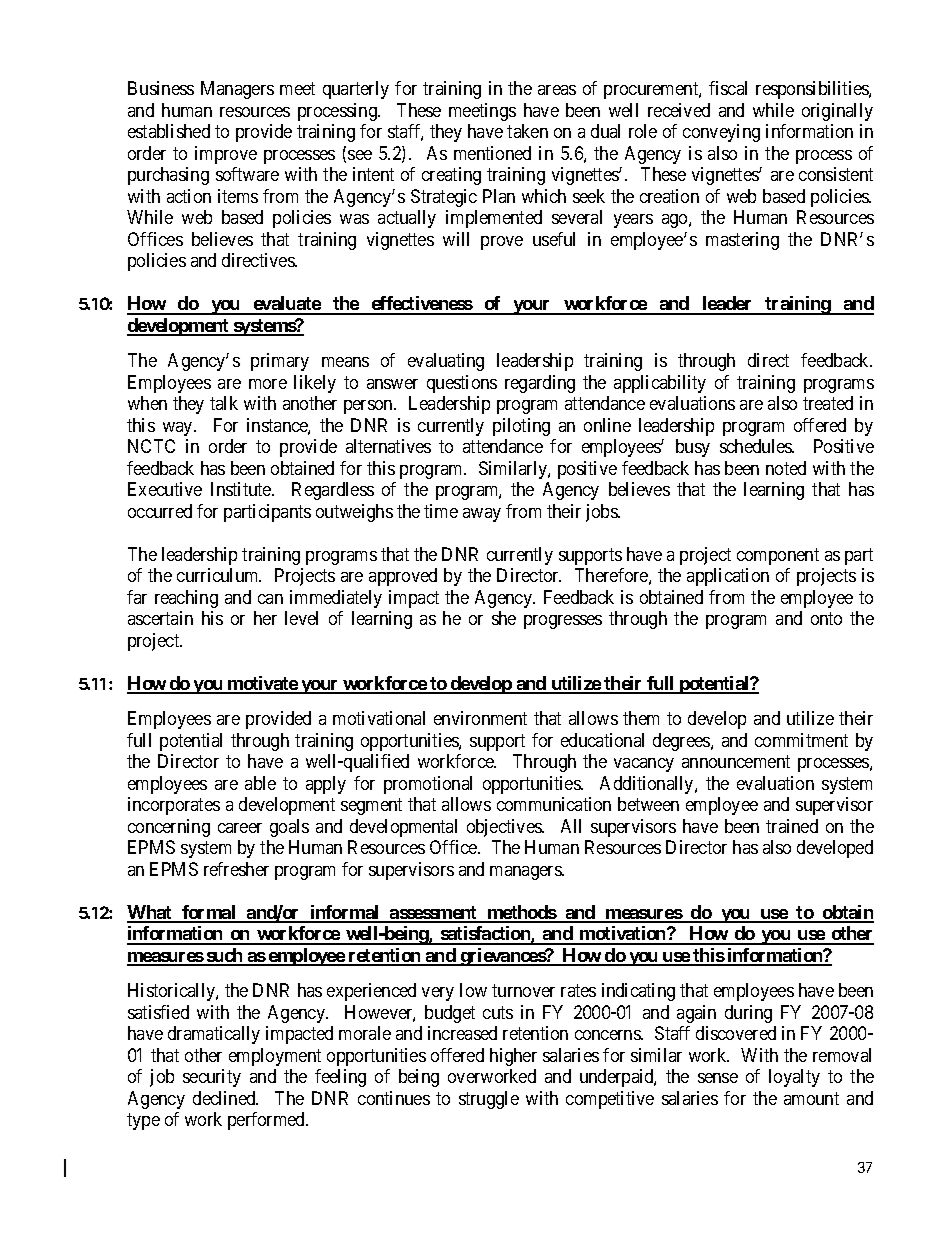 Image resolution: width=952 pixels, height=1233 pixels. I want to click on taken, so click(527, 131).
